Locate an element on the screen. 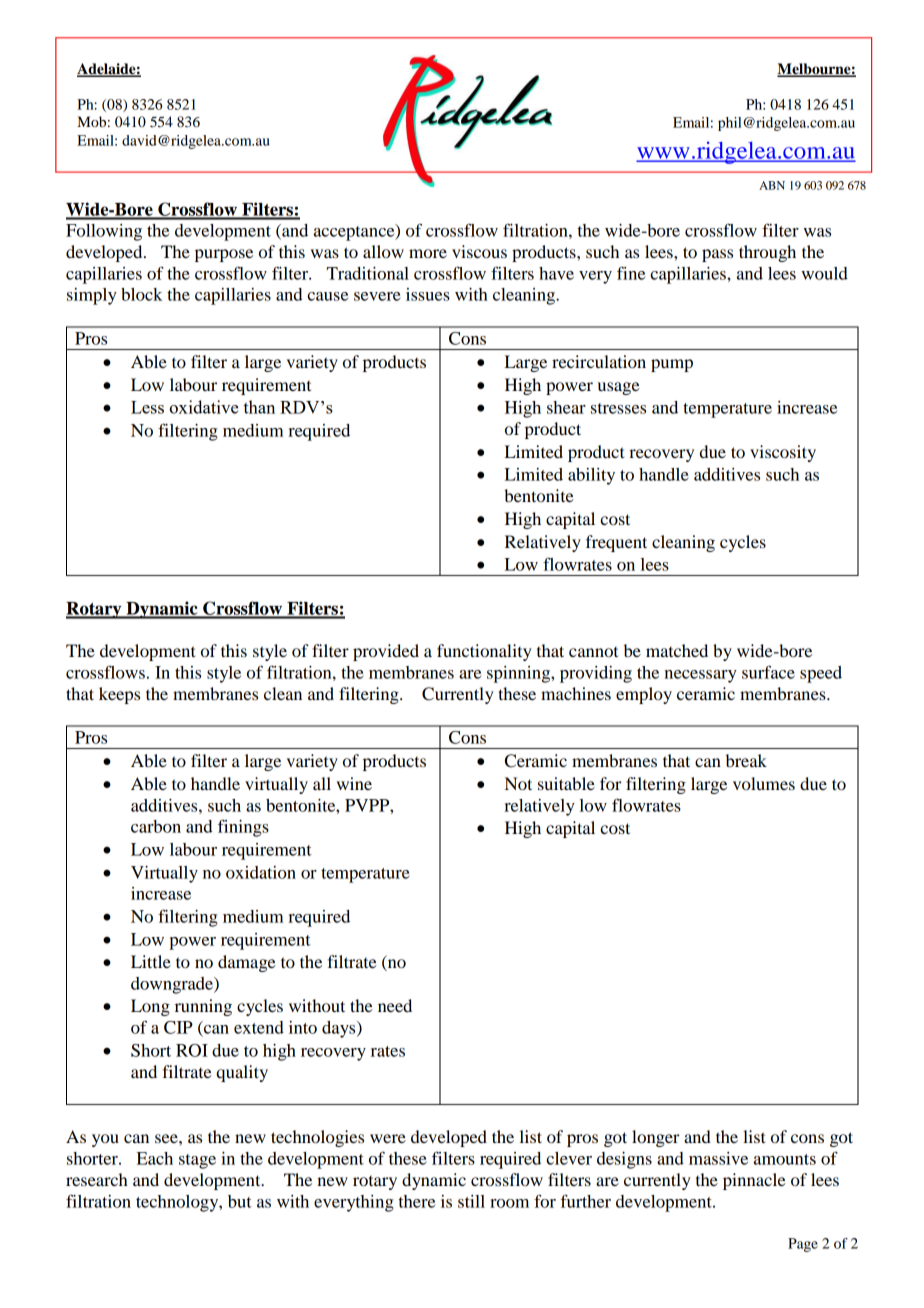 This screenshot has width=924, height=1308. but is located at coordinates (240, 1201).
